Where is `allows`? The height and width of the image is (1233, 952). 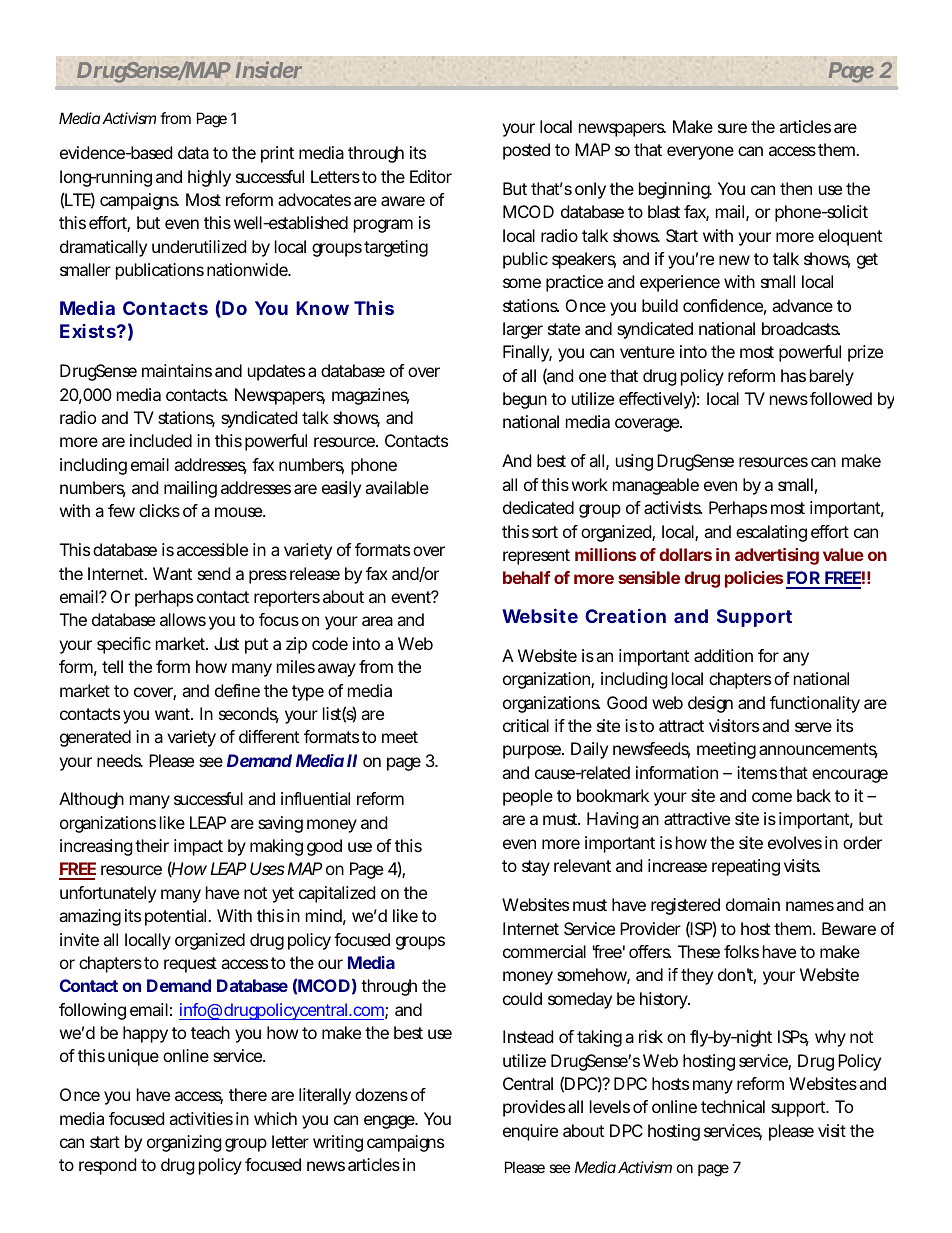 allows is located at coordinates (183, 619).
